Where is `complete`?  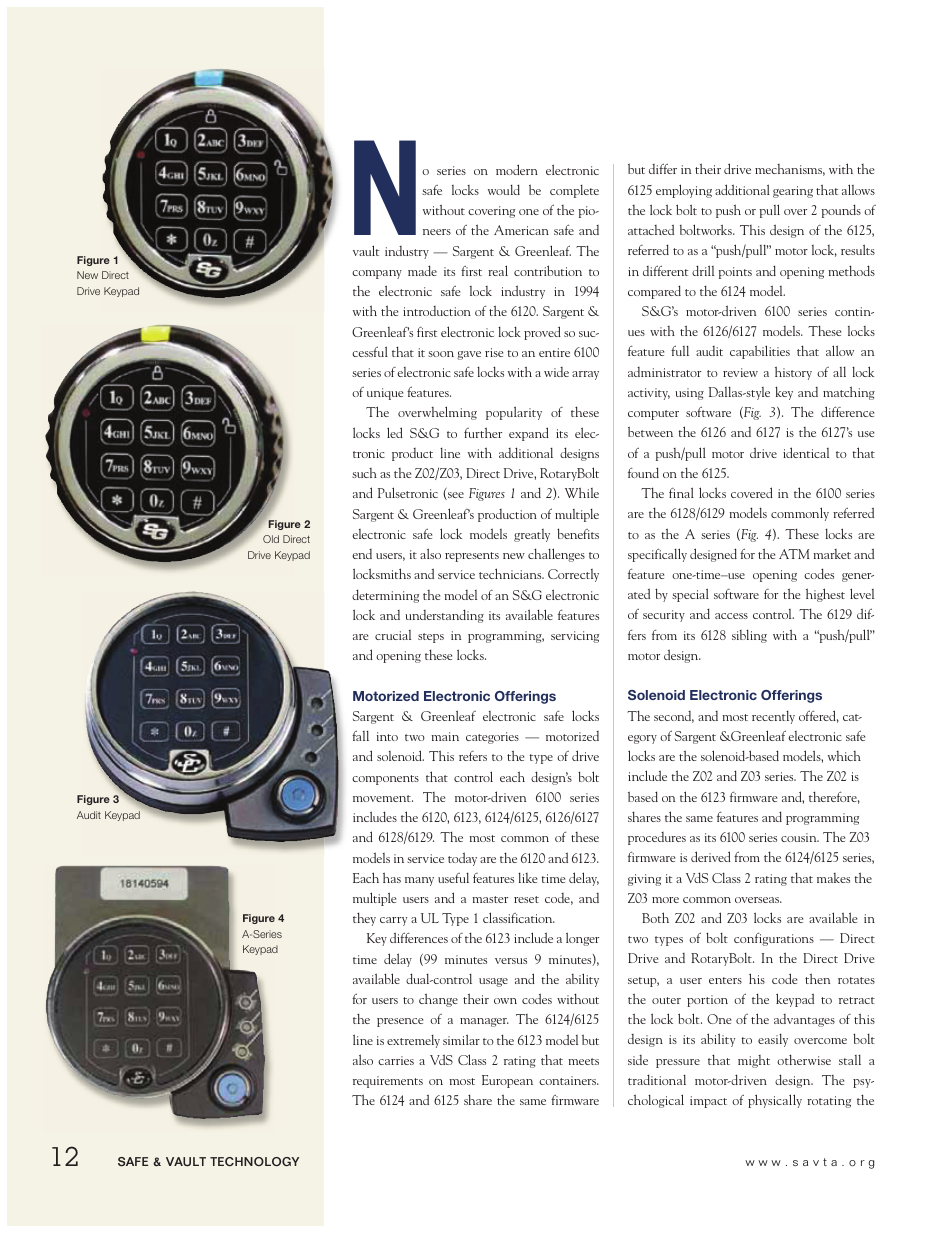
complete is located at coordinates (574, 191).
